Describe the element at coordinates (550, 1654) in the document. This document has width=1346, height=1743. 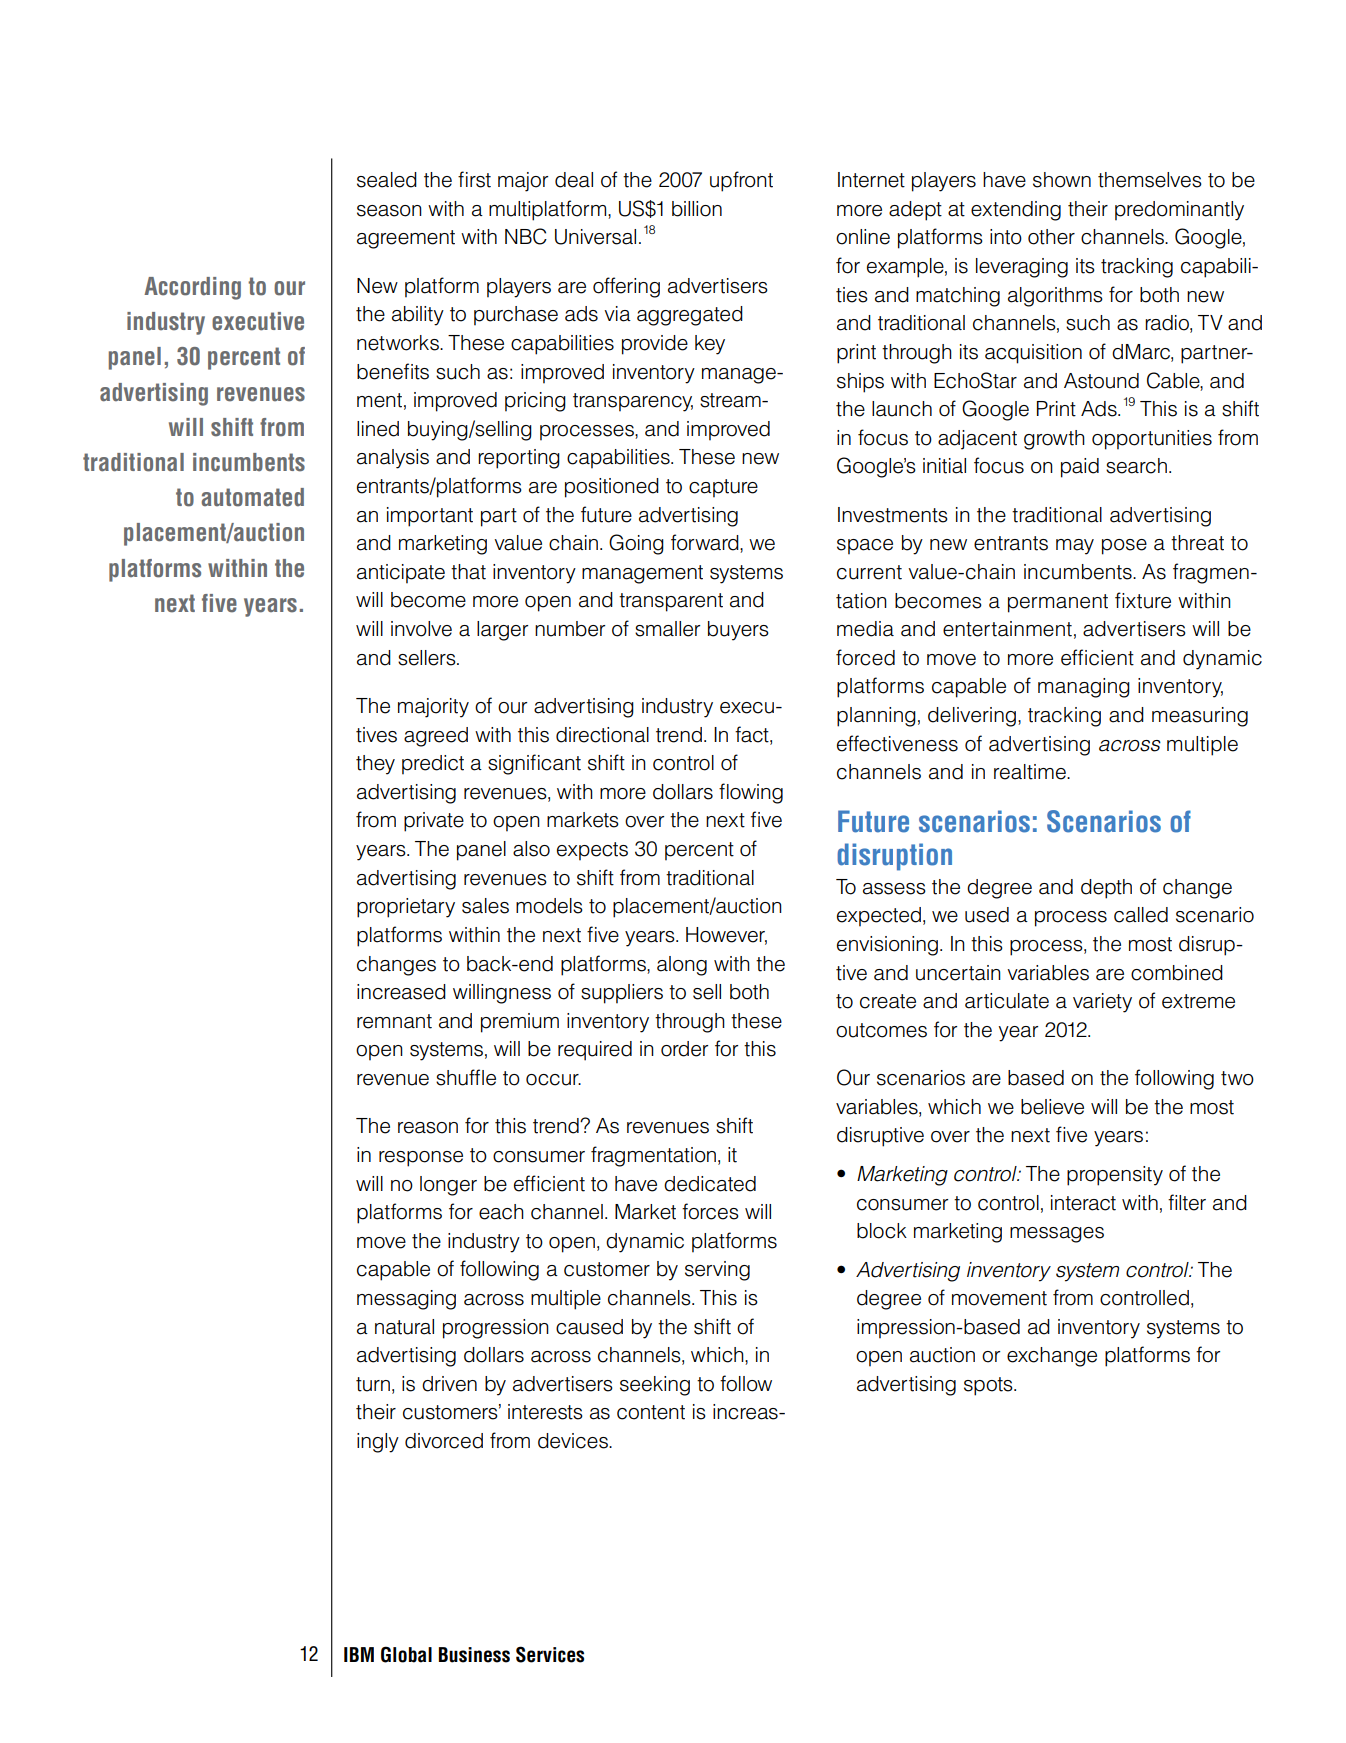
I see `Services` at that location.
